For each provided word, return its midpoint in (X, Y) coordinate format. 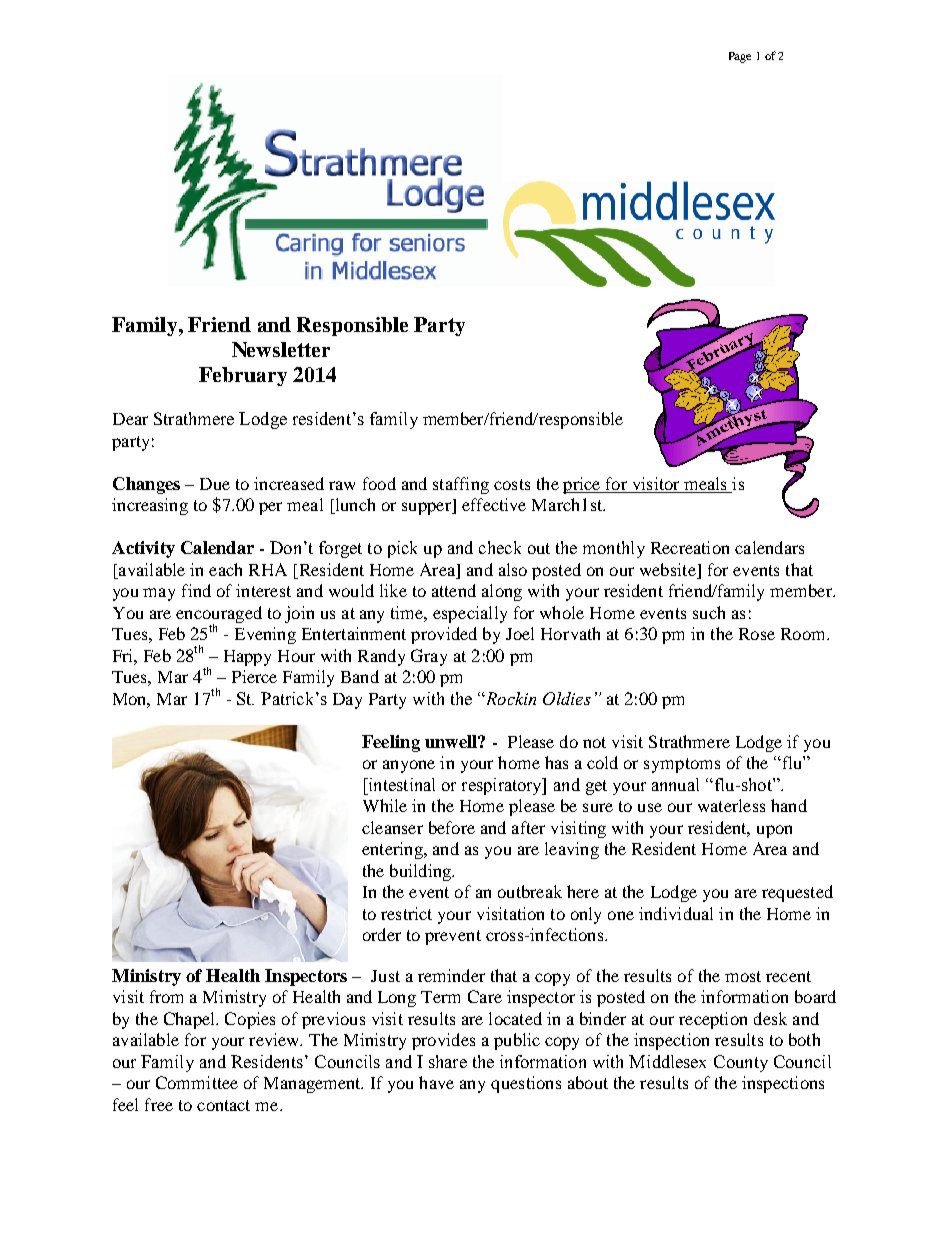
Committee (197, 1082)
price (583, 485)
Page (740, 57)
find (196, 590)
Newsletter (281, 349)
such (709, 612)
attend (454, 590)
